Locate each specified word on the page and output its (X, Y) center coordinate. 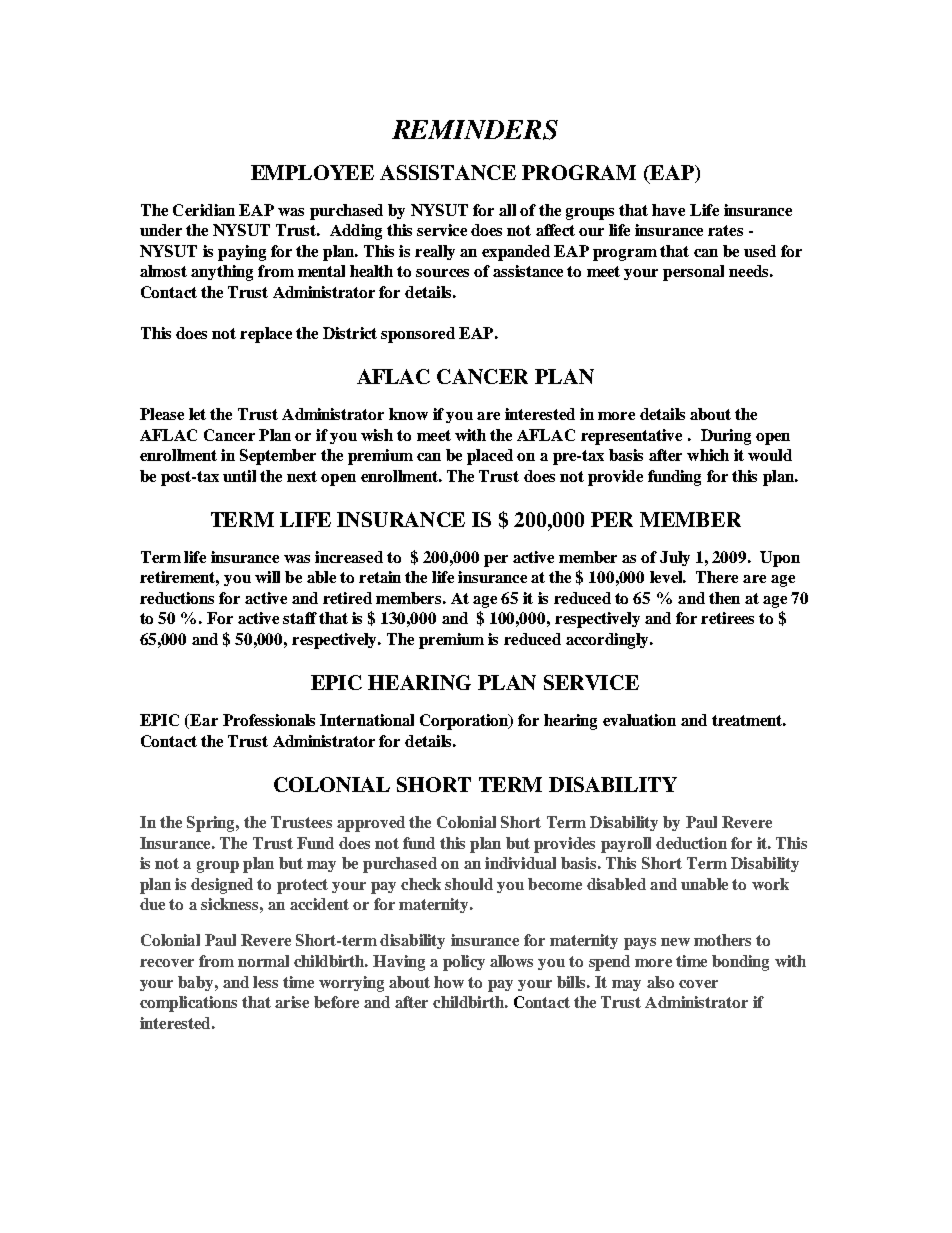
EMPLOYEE (312, 172)
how (449, 982)
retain (380, 577)
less (265, 982)
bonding (740, 963)
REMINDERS (475, 130)
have (668, 210)
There (717, 577)
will (267, 577)
